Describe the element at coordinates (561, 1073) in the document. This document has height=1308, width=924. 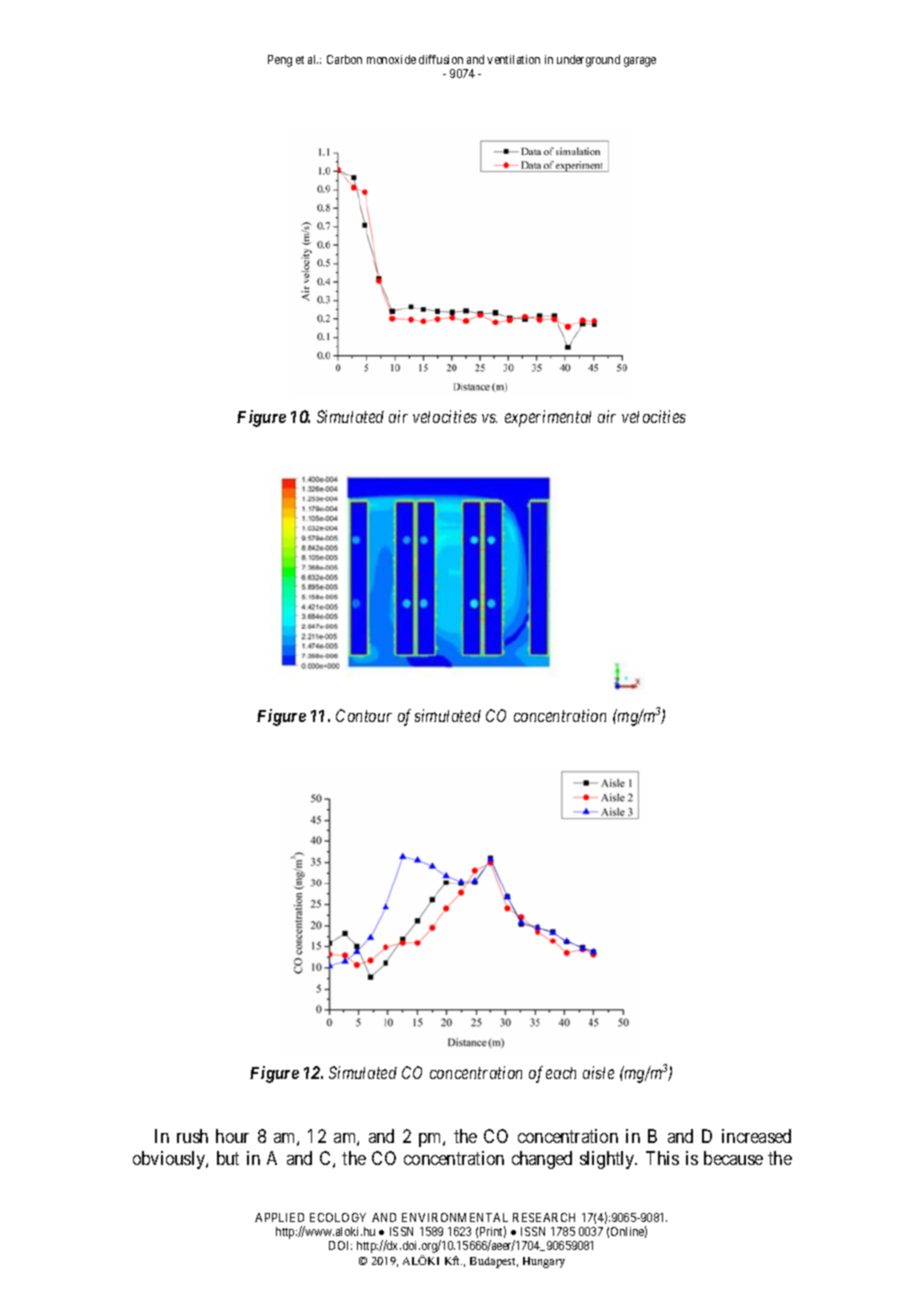
I see `each` at that location.
